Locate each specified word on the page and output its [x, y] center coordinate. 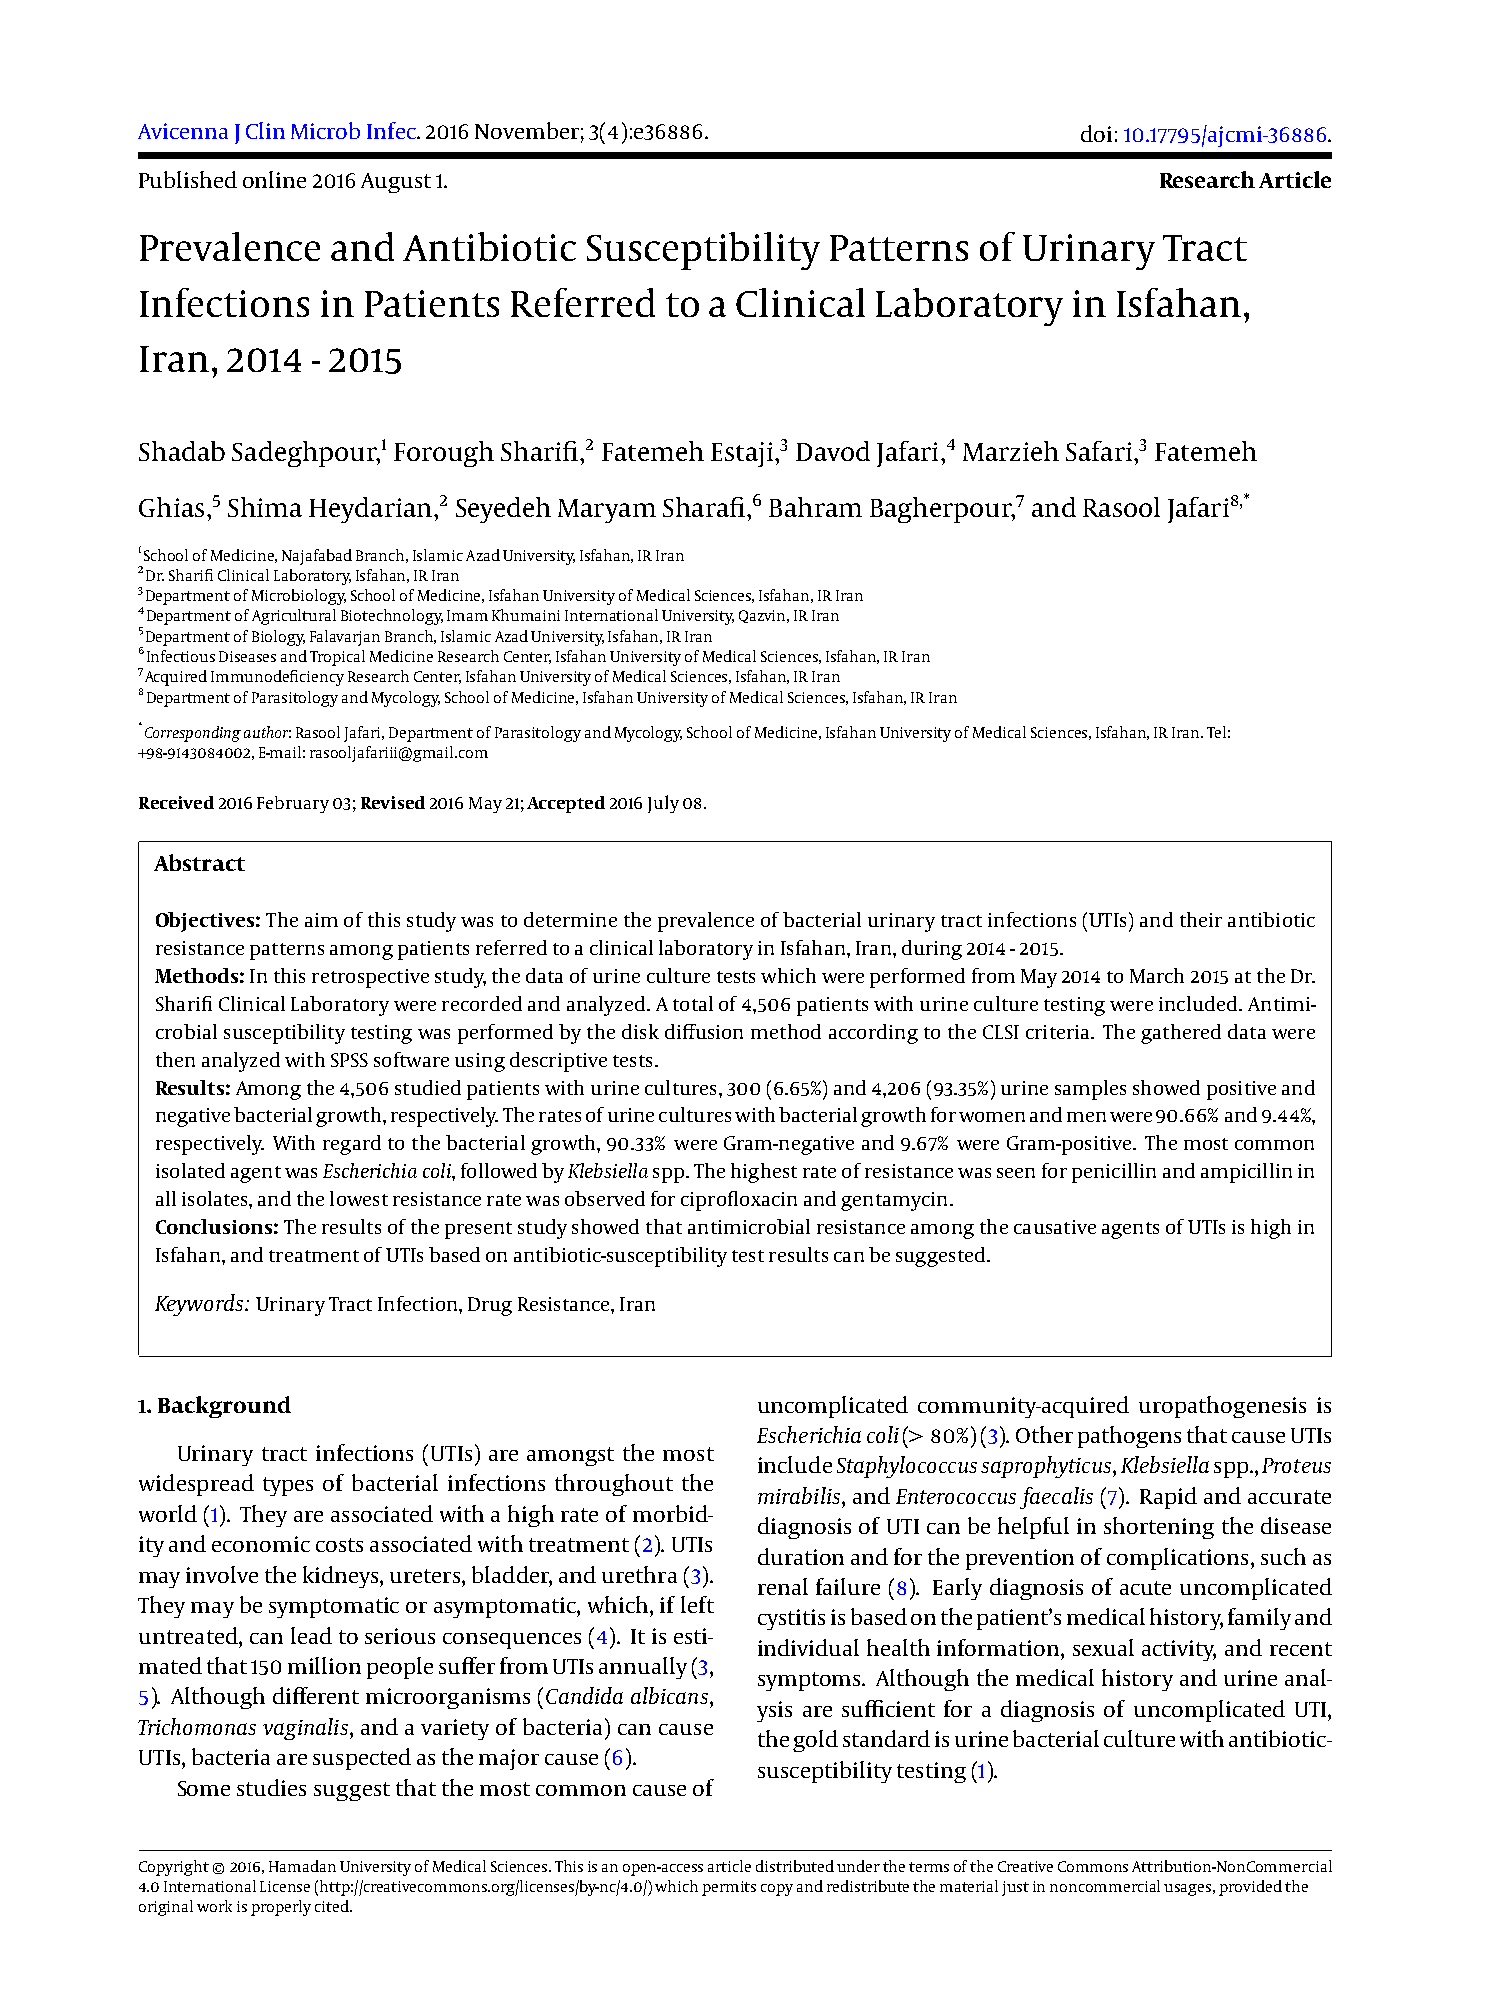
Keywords [200, 1305]
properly [281, 1908]
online [274, 179]
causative [1055, 1227]
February [293, 804]
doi [1096, 133]
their [1201, 919]
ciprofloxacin [739, 1201]
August [396, 183]
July [663, 804]
